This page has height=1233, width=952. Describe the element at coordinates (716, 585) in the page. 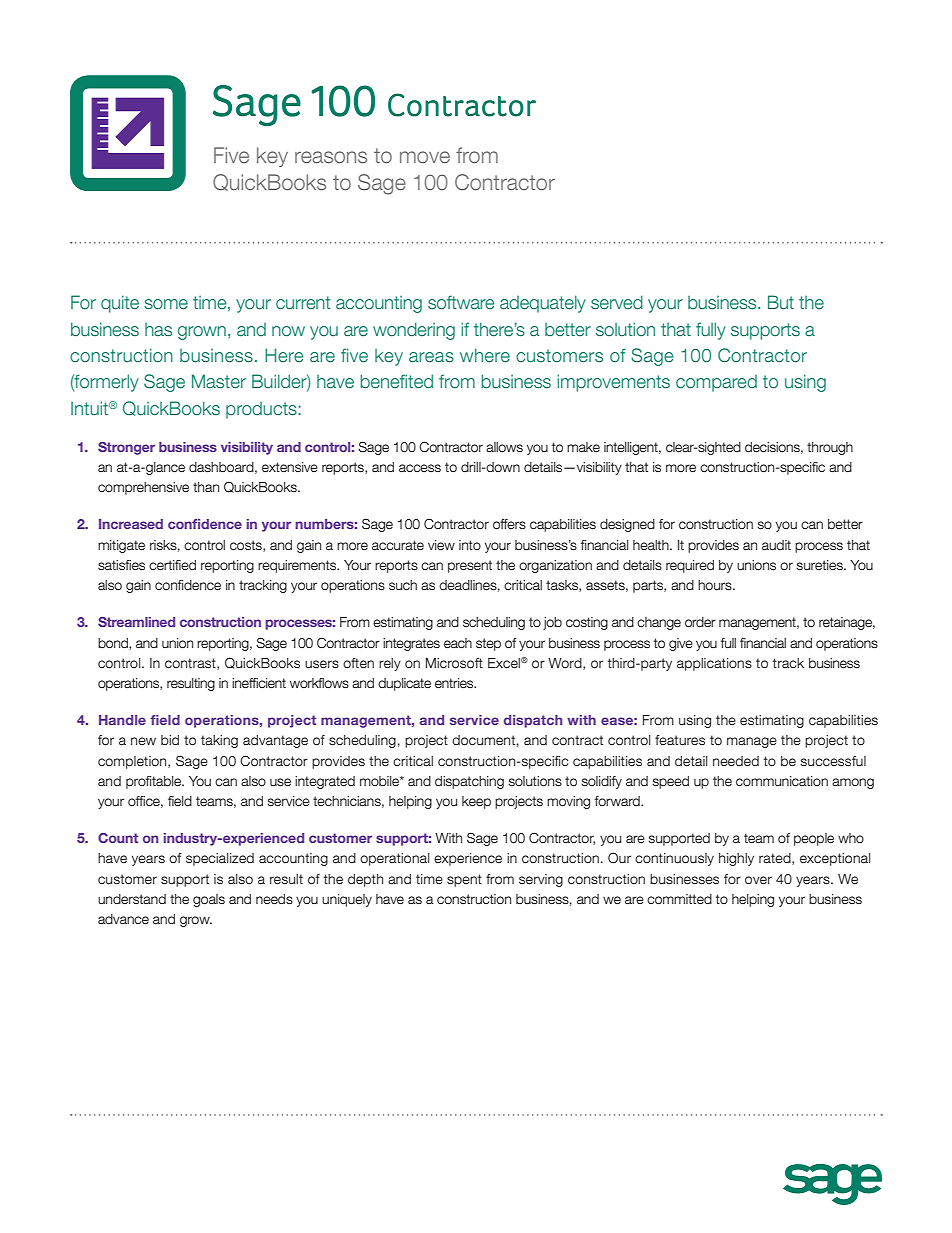

I see `hours` at that location.
